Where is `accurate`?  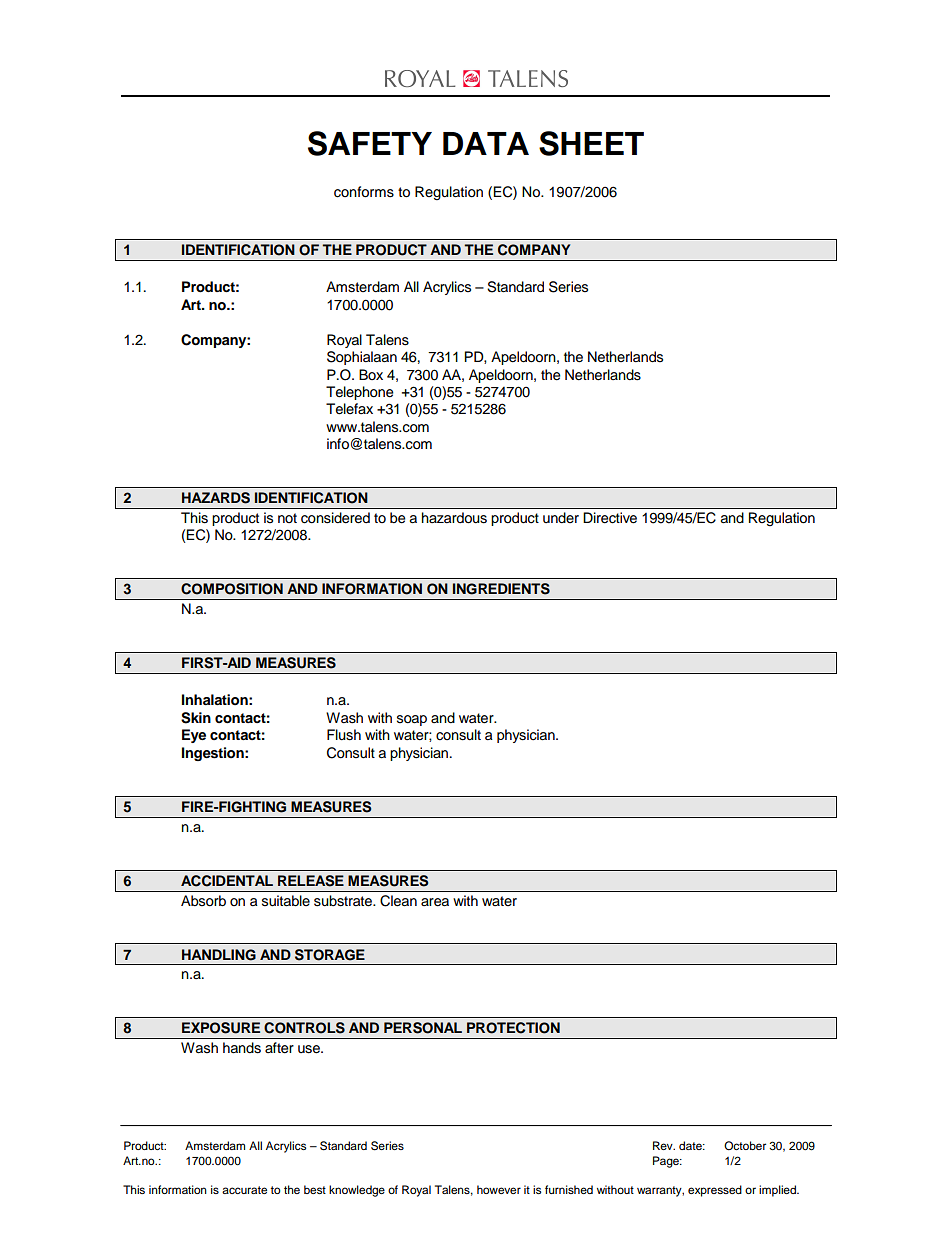 accurate is located at coordinates (244, 1190).
